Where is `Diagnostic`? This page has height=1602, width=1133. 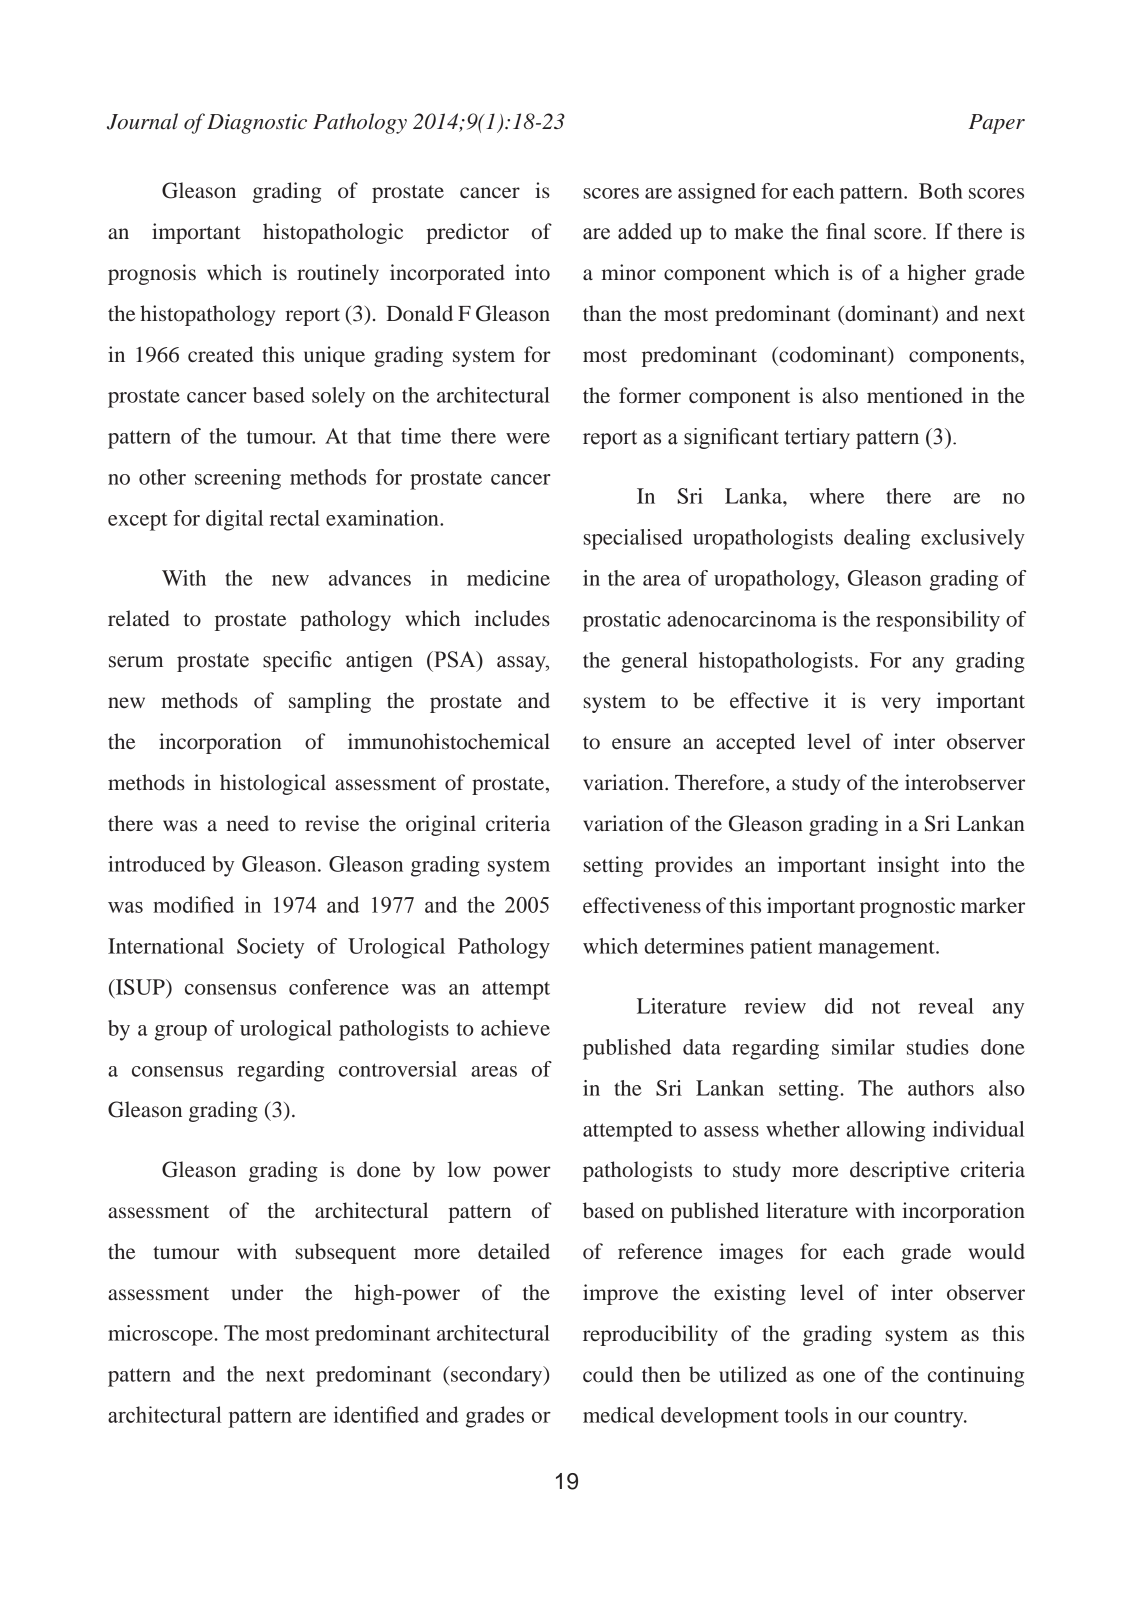 Diagnostic is located at coordinates (257, 124).
